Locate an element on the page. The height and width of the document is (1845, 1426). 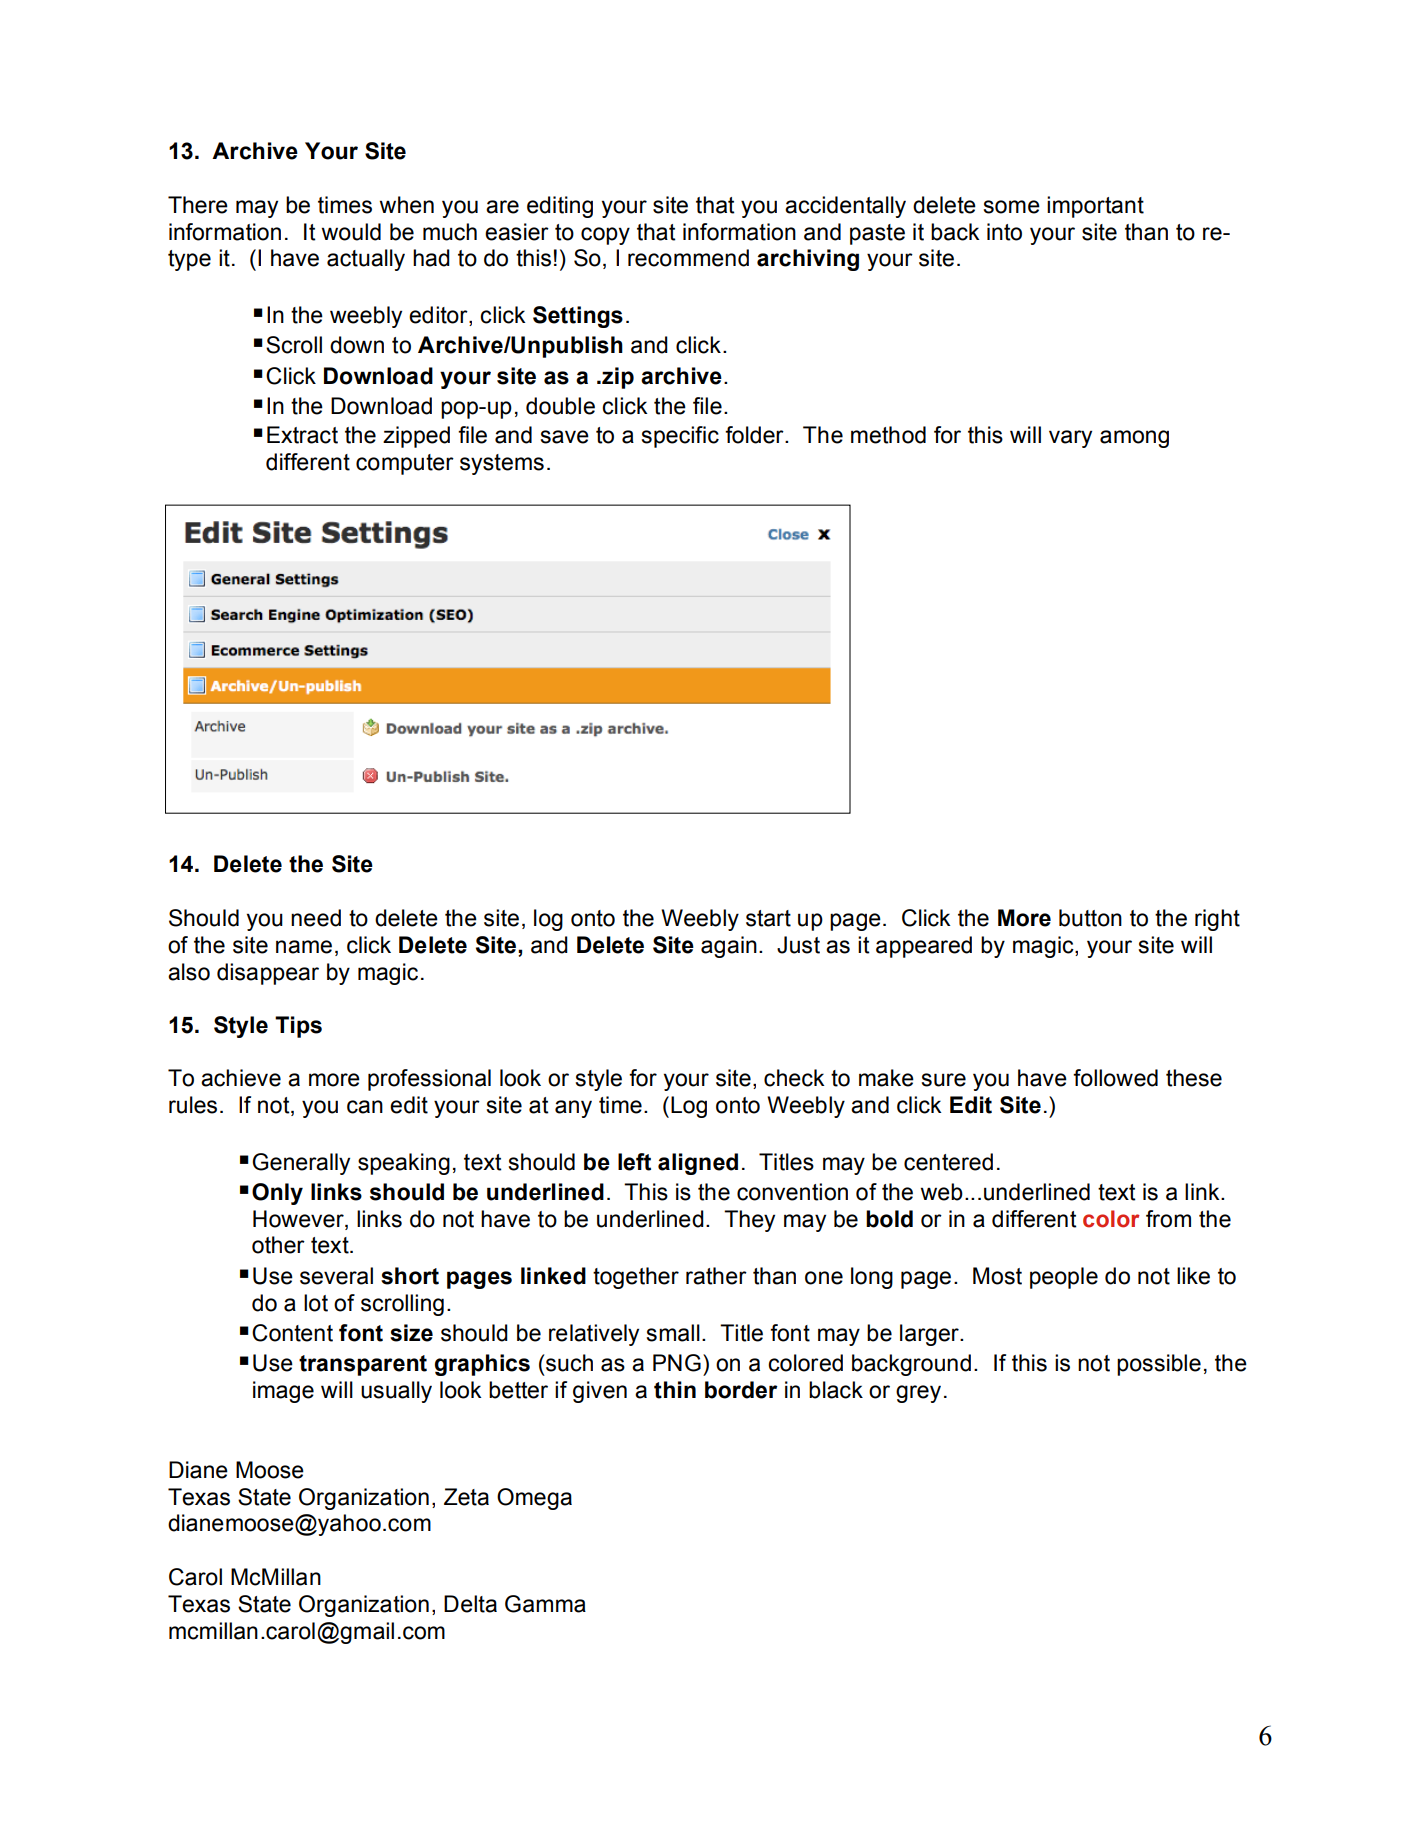
right is located at coordinates (1217, 920).
